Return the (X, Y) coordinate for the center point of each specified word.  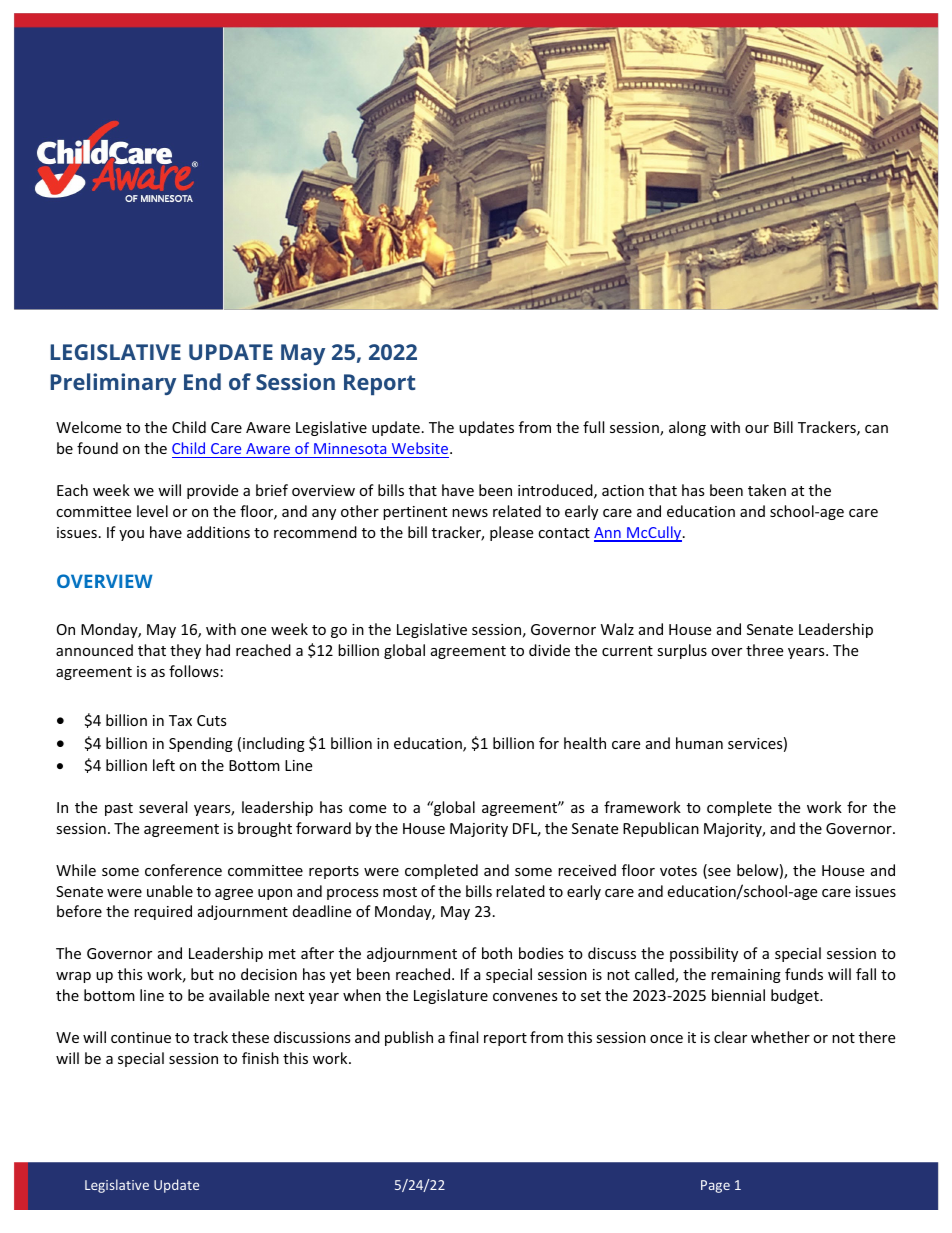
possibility (704, 954)
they (185, 651)
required (163, 912)
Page (715, 1186)
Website (421, 448)
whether (780, 1037)
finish (260, 1058)
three (764, 650)
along (687, 428)
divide (549, 650)
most (400, 892)
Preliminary (113, 384)
